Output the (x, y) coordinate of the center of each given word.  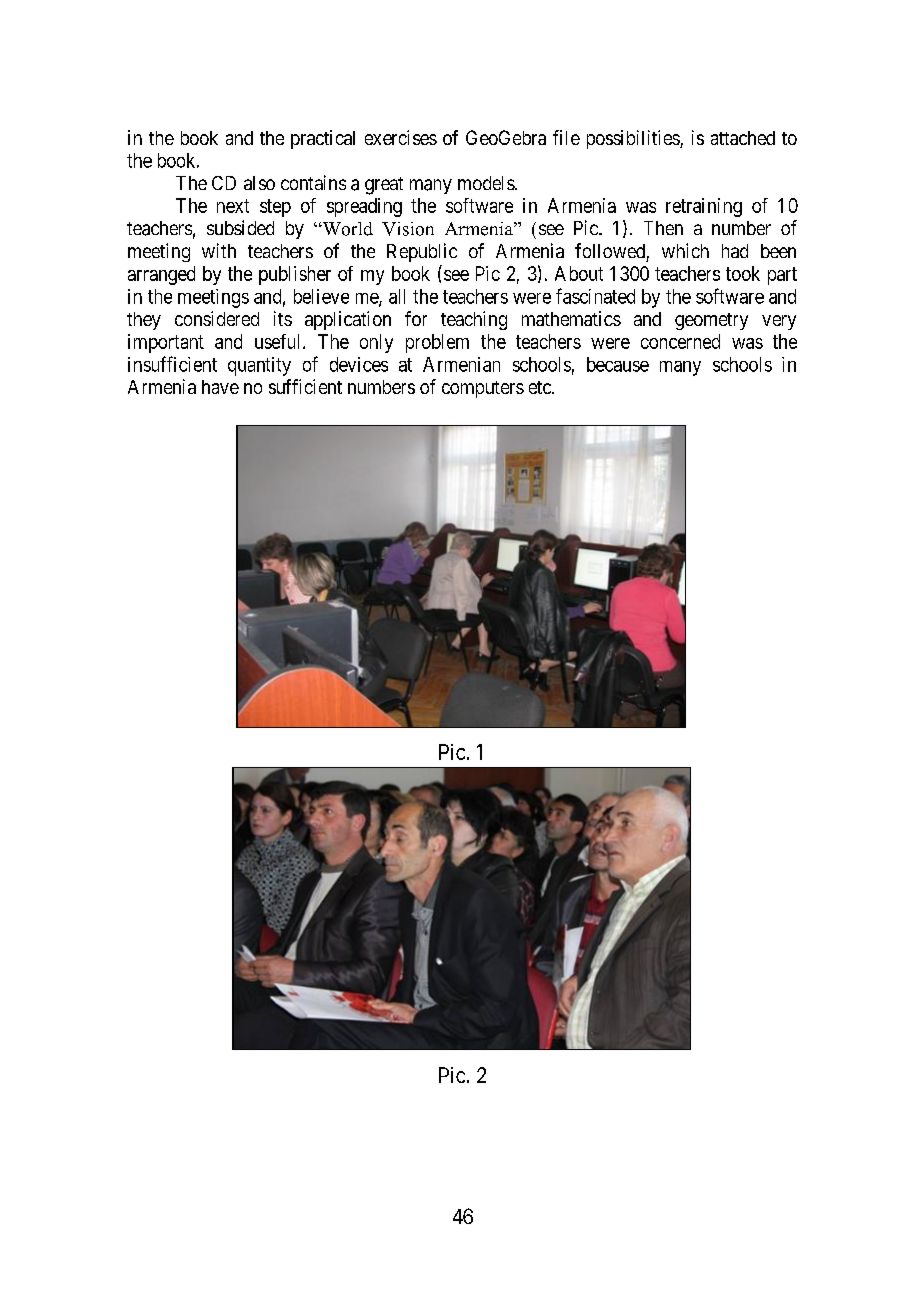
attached (743, 138)
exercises (401, 137)
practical (323, 139)
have (220, 387)
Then (663, 228)
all (397, 296)
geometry (711, 321)
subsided (240, 227)
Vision (408, 229)
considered (217, 318)
